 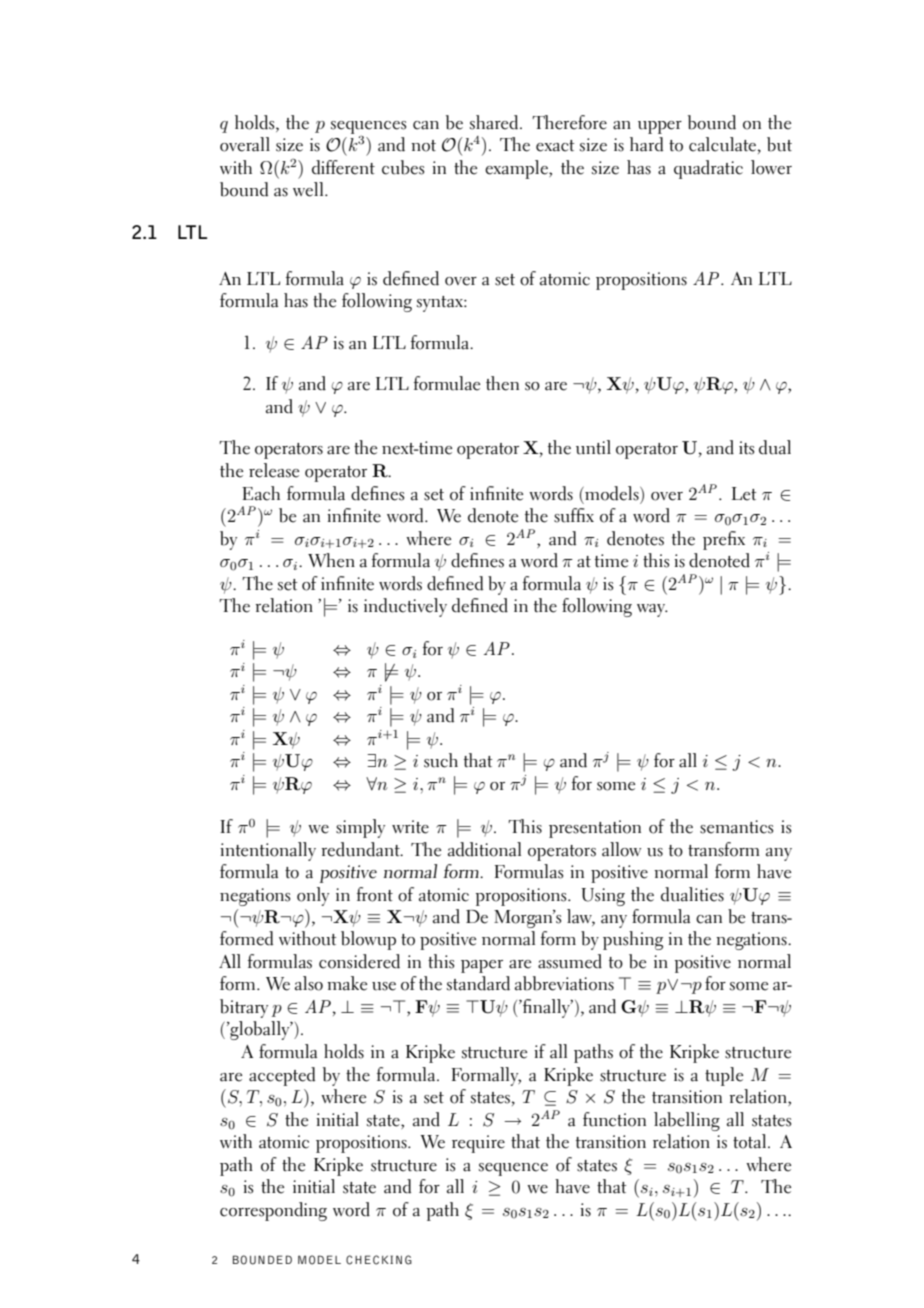 I want to click on its, so click(x=746, y=448).
